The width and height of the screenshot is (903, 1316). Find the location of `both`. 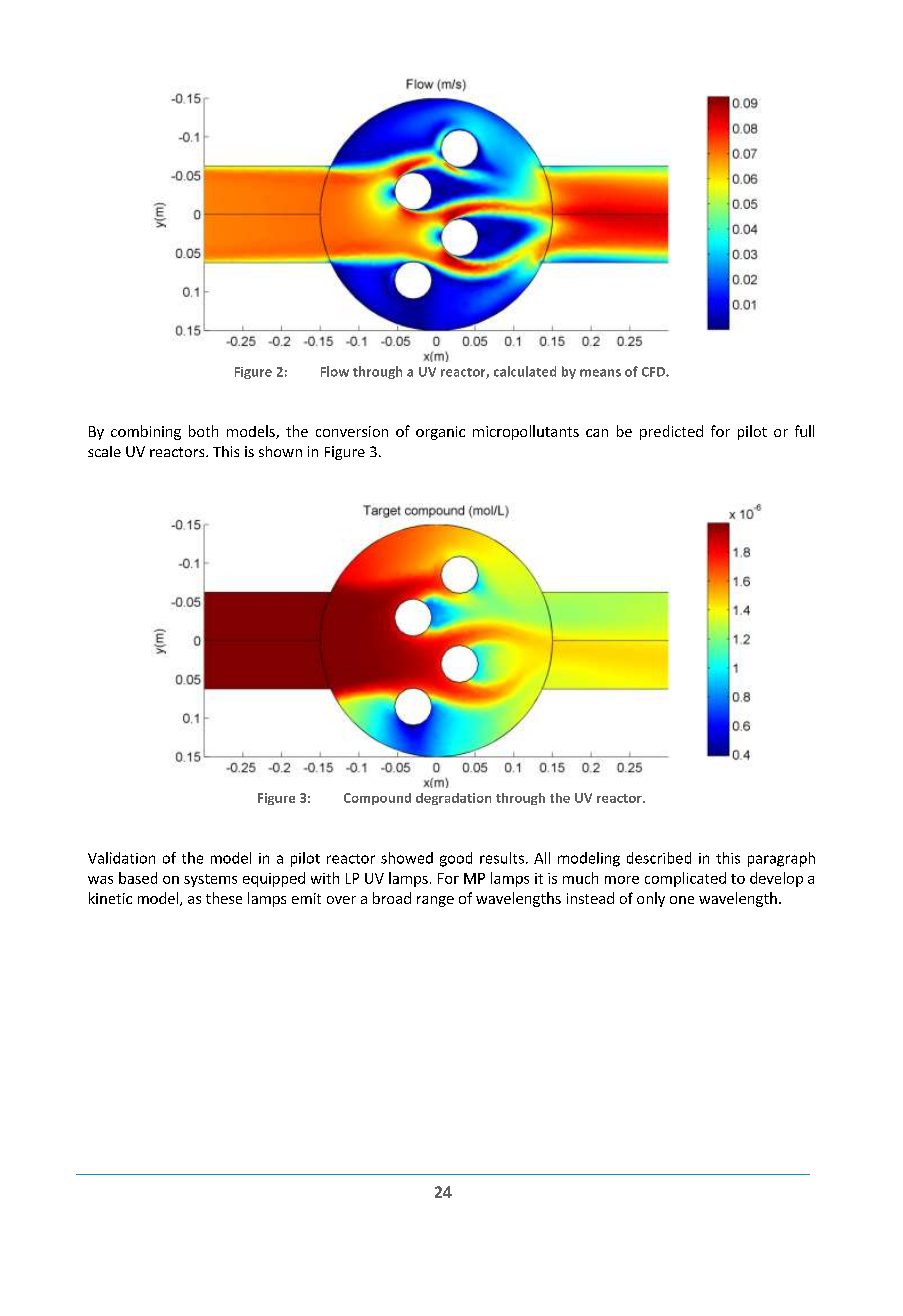

both is located at coordinates (203, 431).
